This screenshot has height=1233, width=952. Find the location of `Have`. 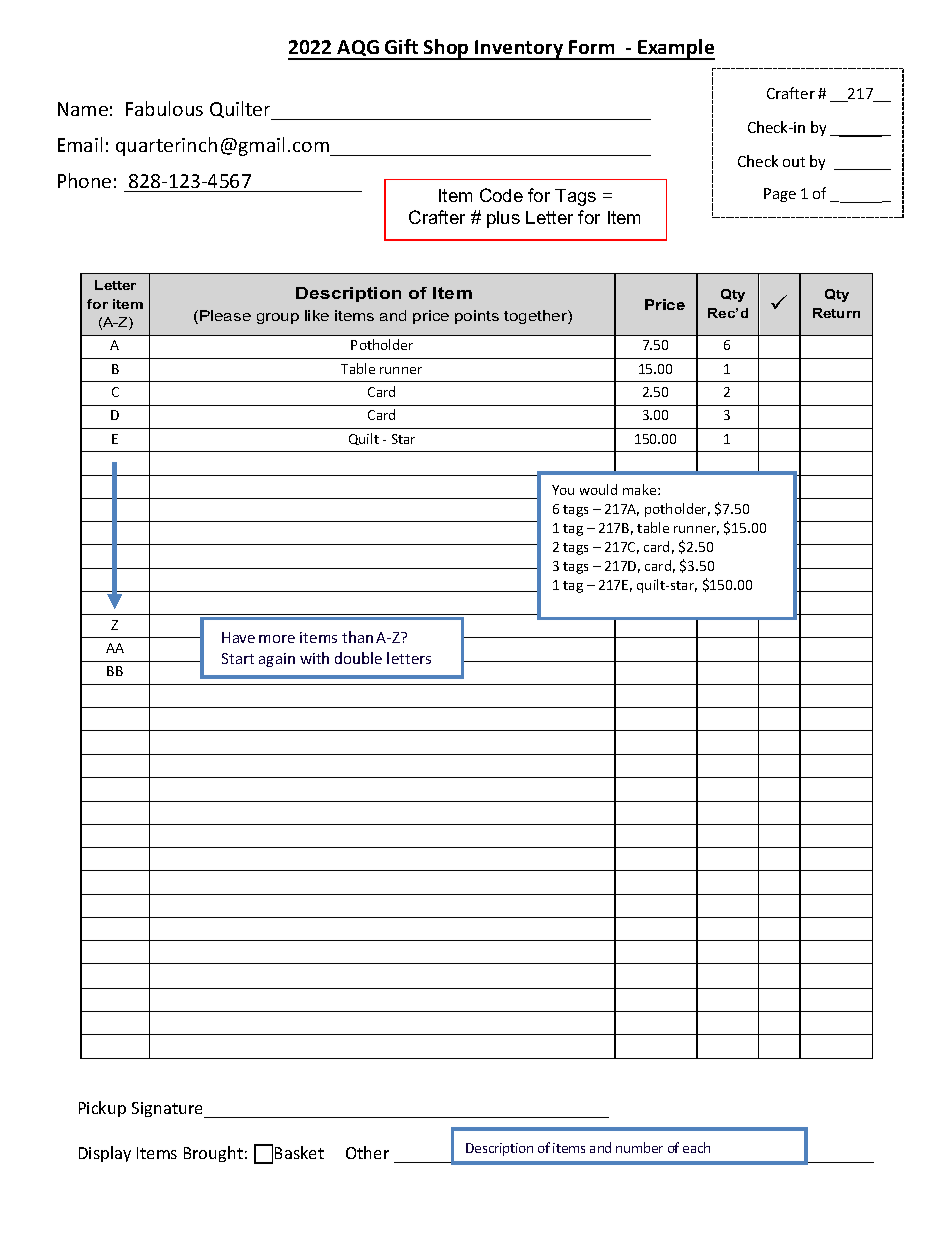

Have is located at coordinates (238, 637).
